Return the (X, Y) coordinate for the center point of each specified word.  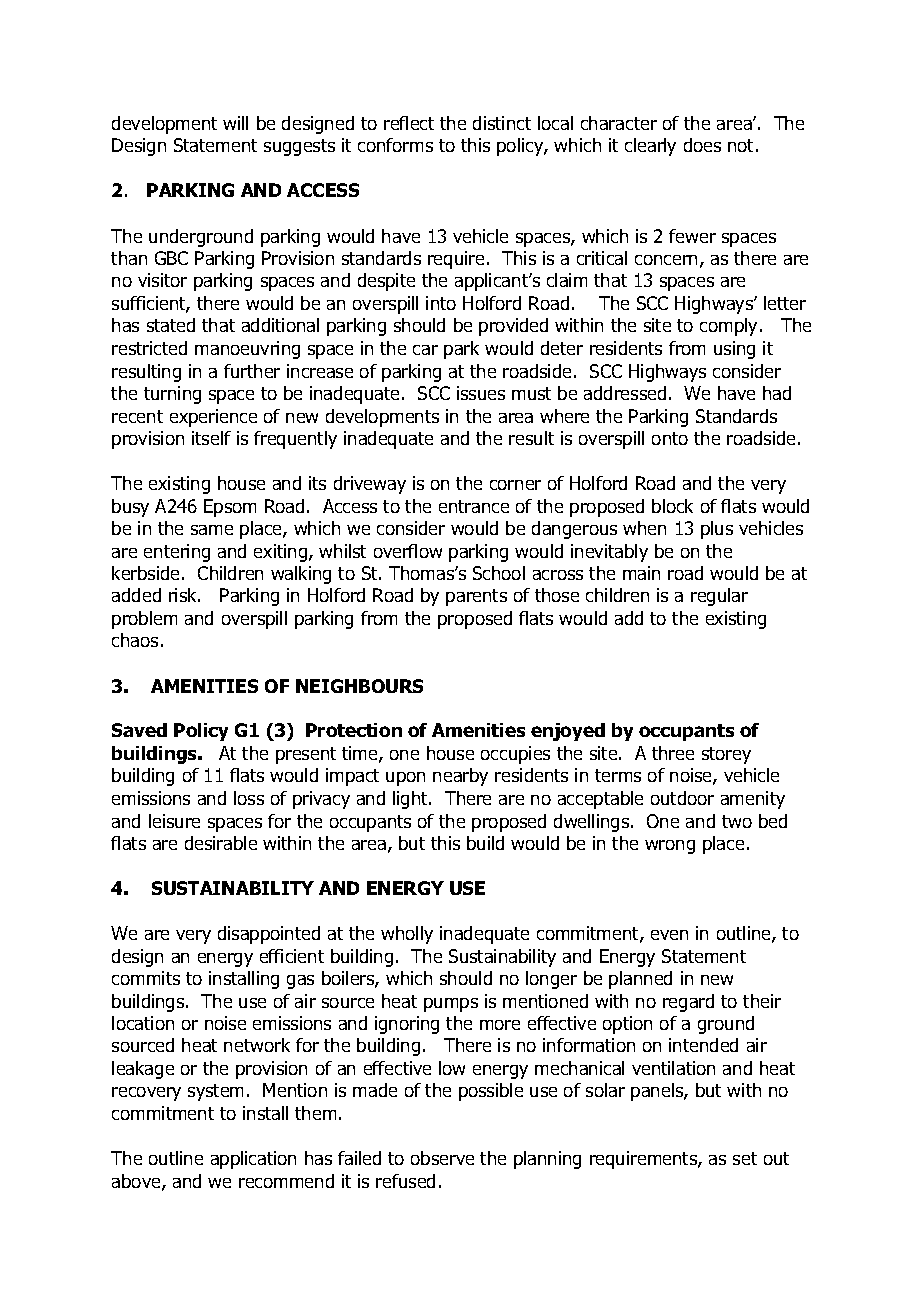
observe (442, 1158)
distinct (502, 123)
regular (719, 597)
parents (476, 597)
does (702, 145)
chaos (135, 640)
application (253, 1160)
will (235, 123)
